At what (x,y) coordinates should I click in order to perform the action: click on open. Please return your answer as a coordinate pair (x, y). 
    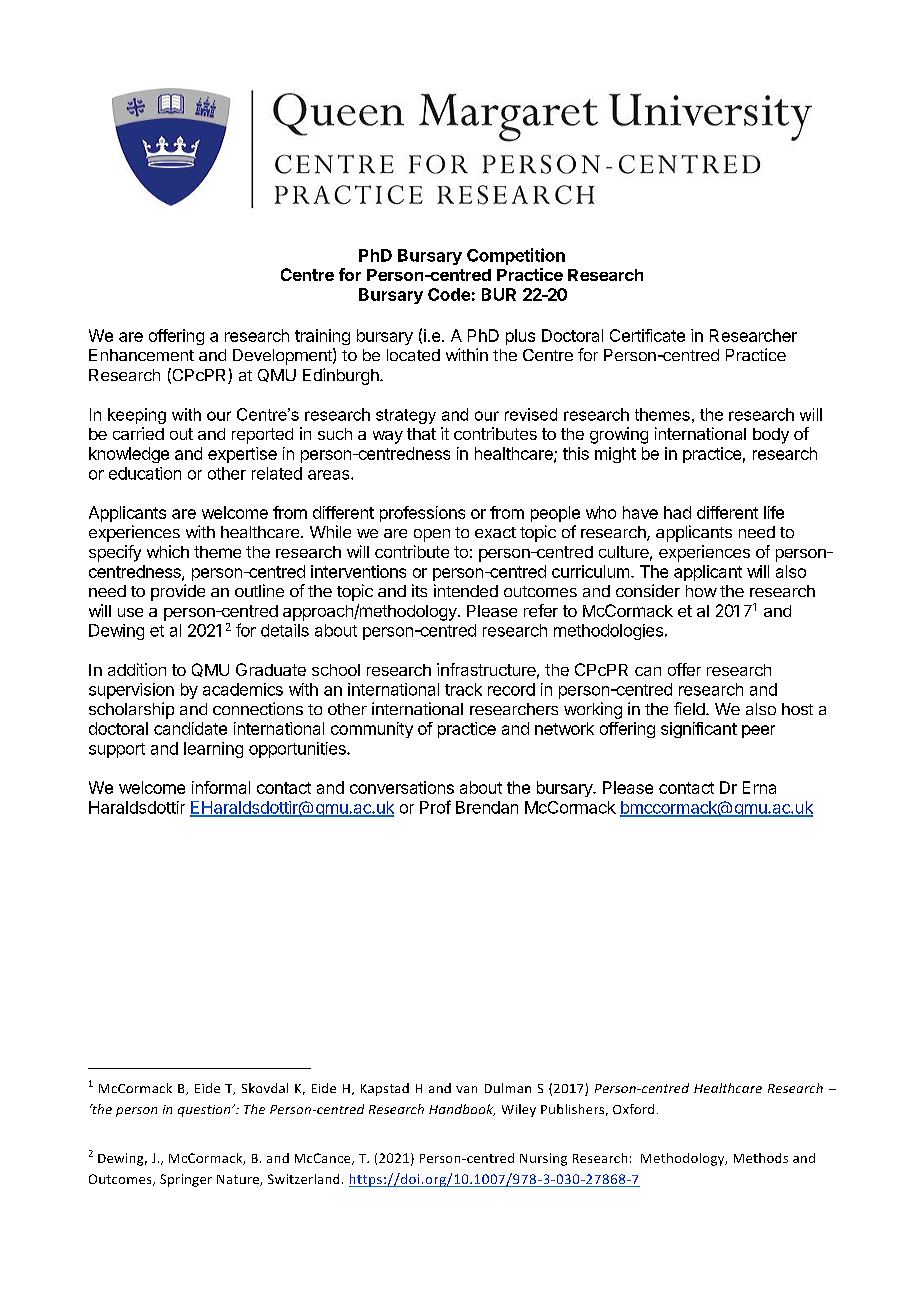
    Looking at the image, I should click on (432, 535).
